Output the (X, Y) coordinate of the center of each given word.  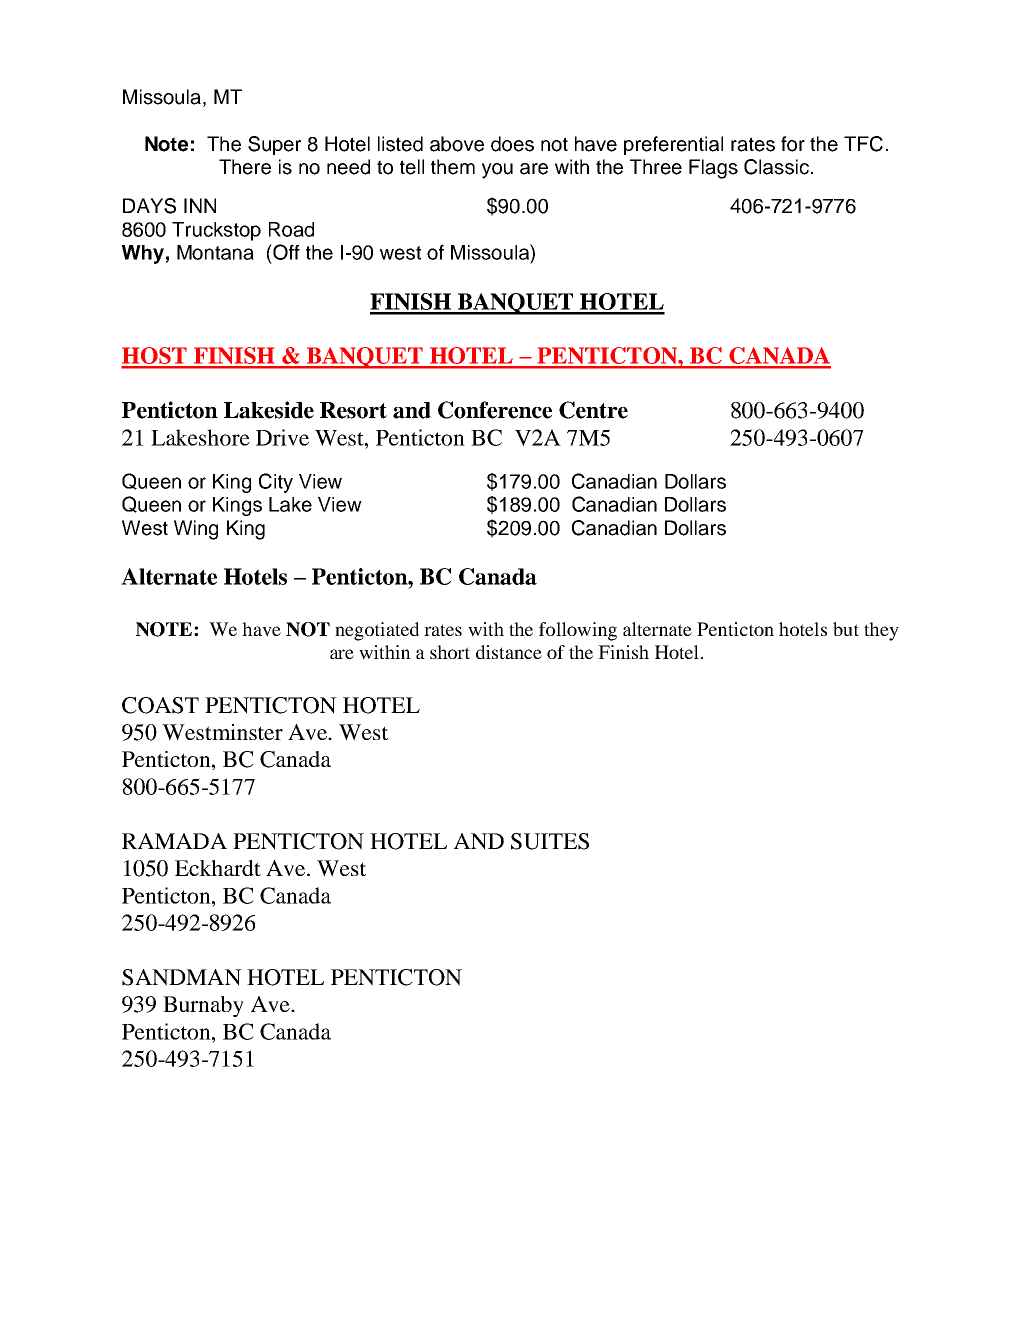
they (881, 631)
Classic (776, 167)
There (245, 167)
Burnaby (203, 1006)
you (497, 171)
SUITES (550, 841)
